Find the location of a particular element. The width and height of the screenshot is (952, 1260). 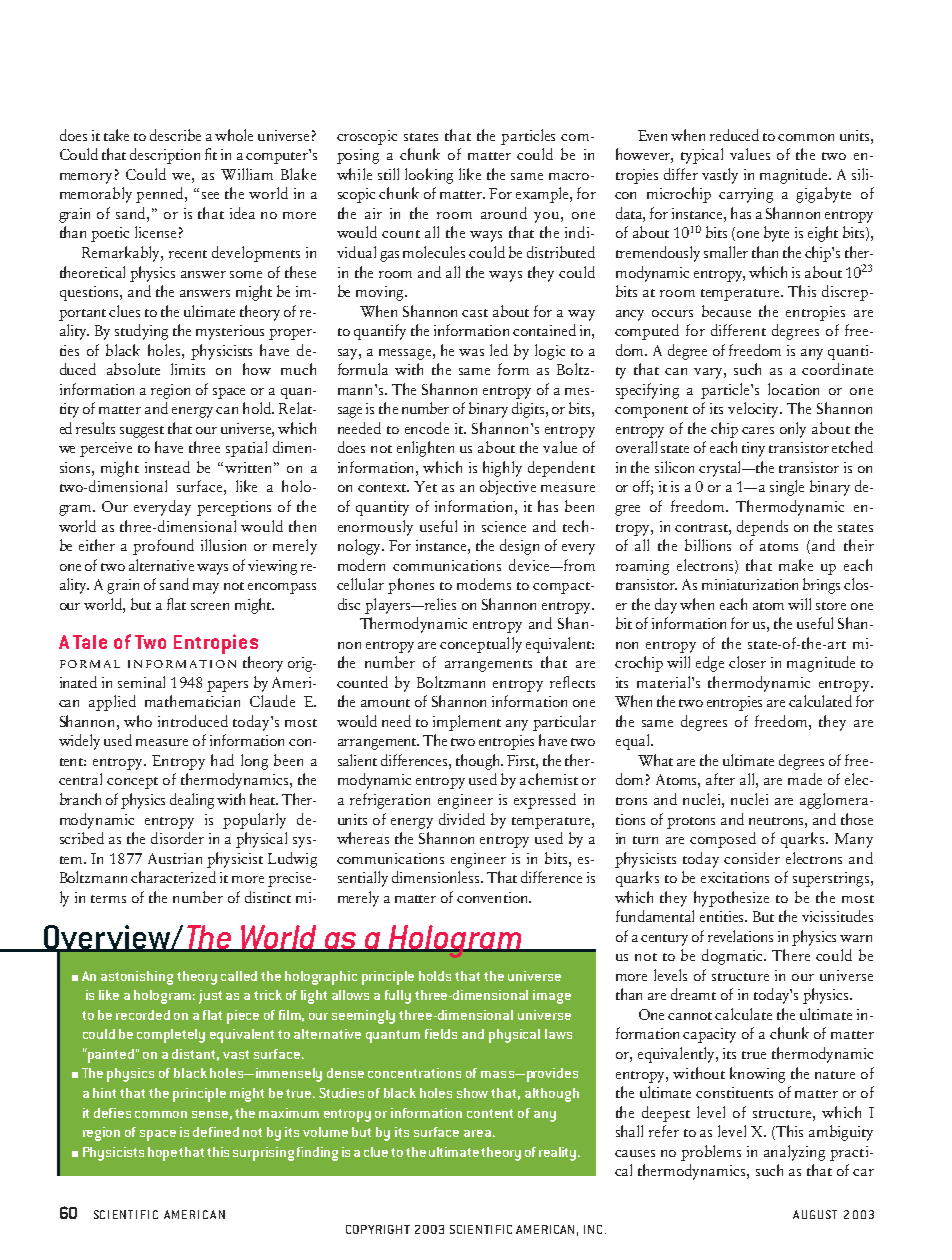

encode is located at coordinates (427, 428).
